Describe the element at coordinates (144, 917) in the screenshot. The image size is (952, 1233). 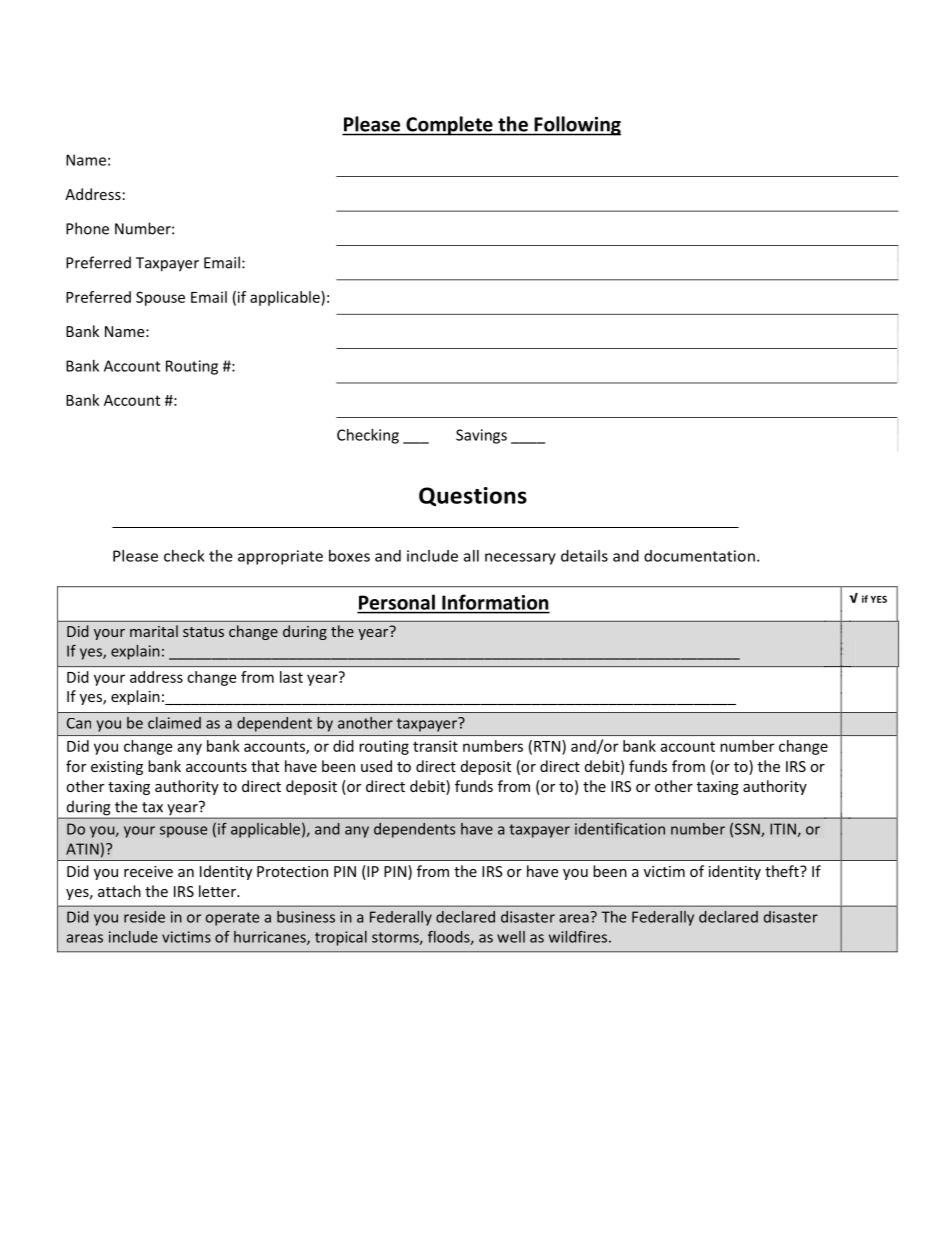
I see `reside` at that location.
